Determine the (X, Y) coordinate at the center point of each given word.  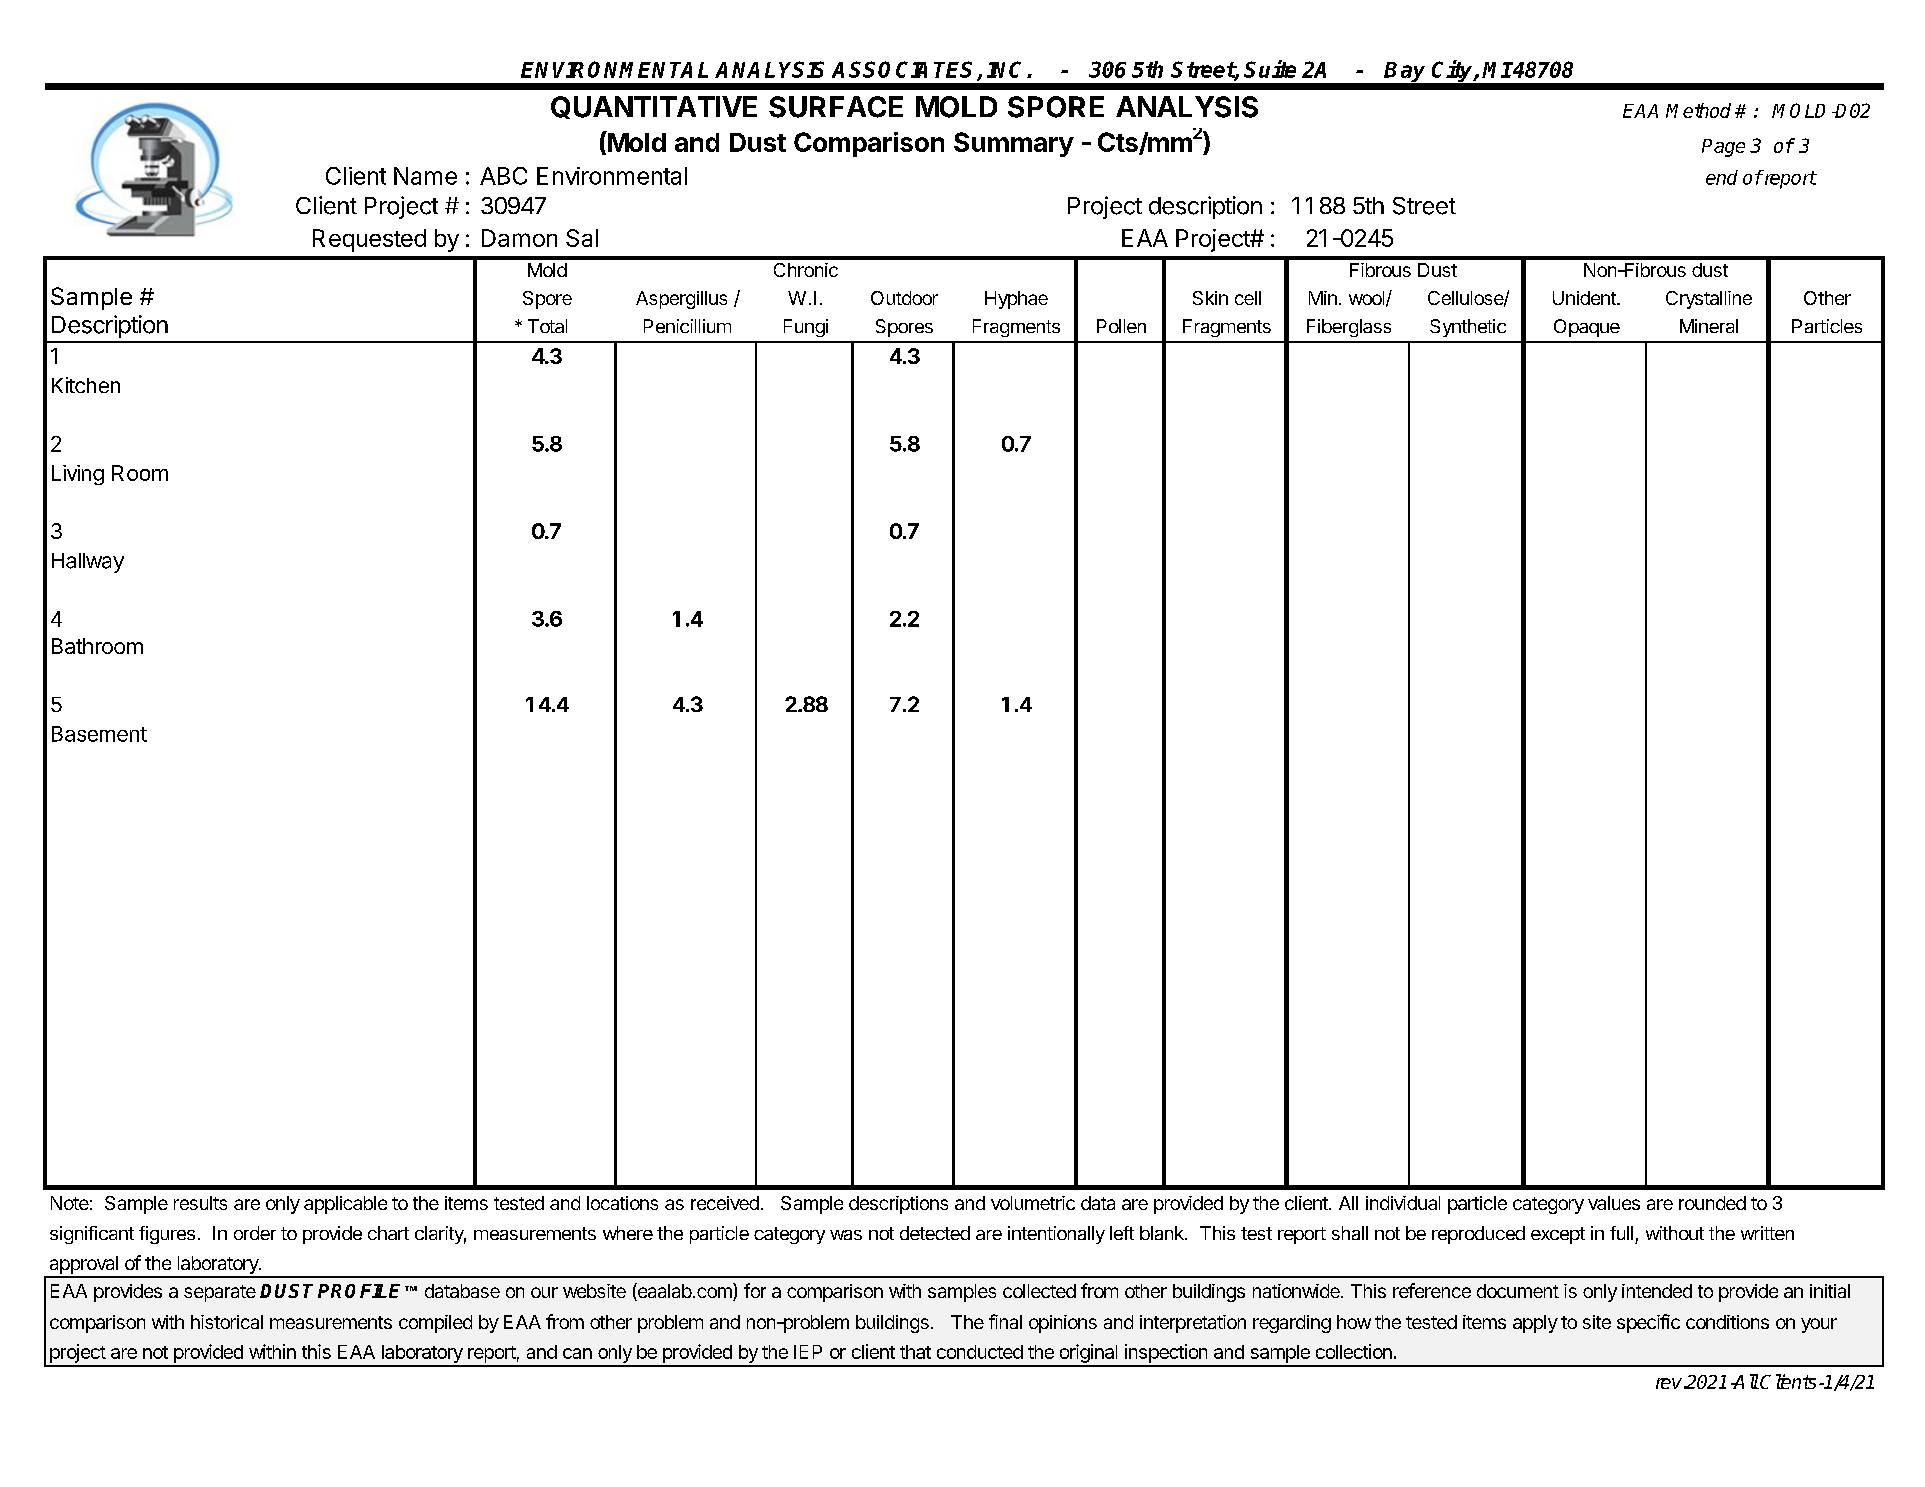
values (1614, 1203)
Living (78, 475)
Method (1698, 110)
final (1005, 1321)
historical (227, 1322)
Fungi (806, 328)
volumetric (1033, 1203)
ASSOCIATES (905, 70)
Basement (99, 734)
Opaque (1587, 328)
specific (1648, 1323)
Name (425, 176)
